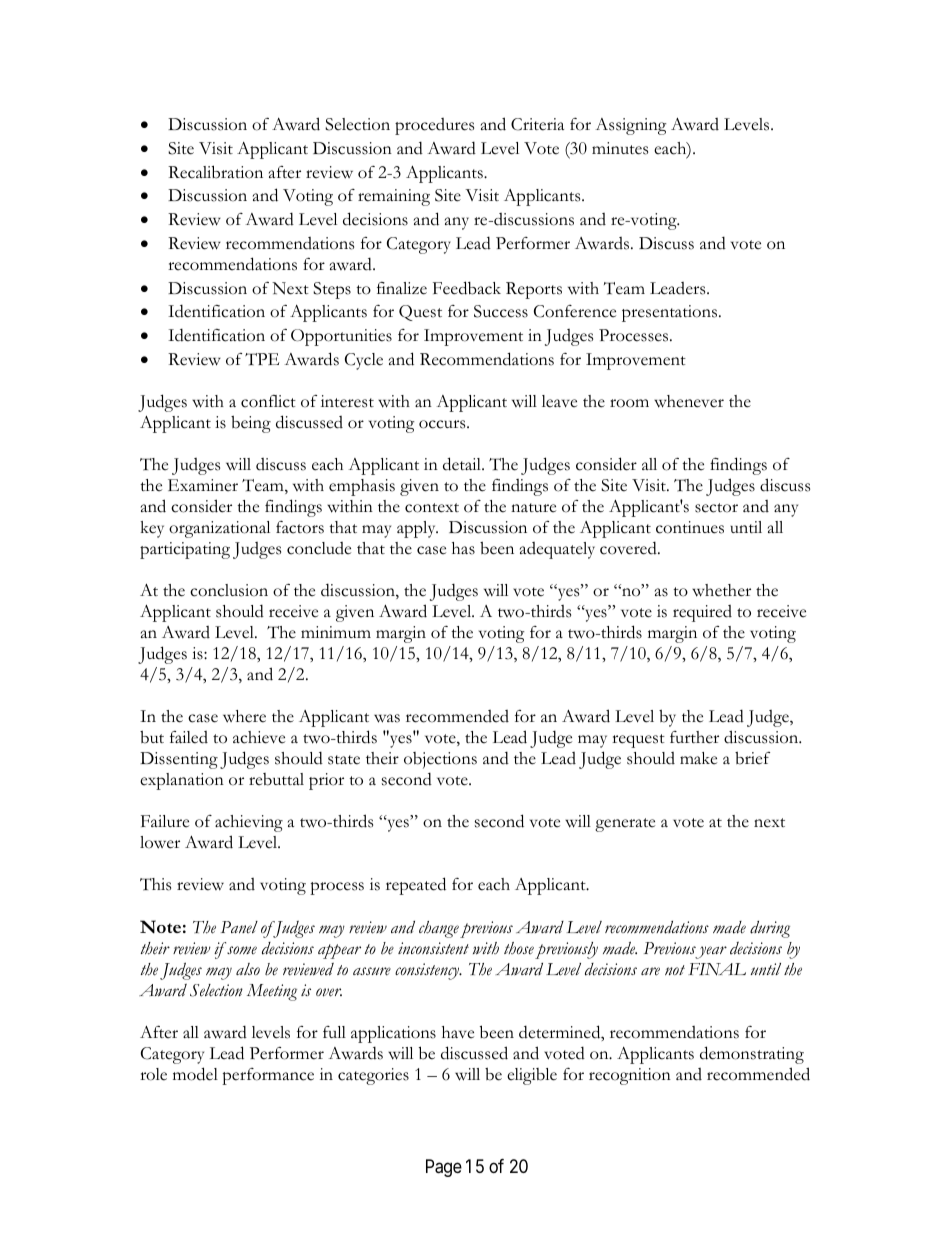  What do you see at coordinates (259, 737) in the screenshot?
I see `achieve` at bounding box center [259, 737].
